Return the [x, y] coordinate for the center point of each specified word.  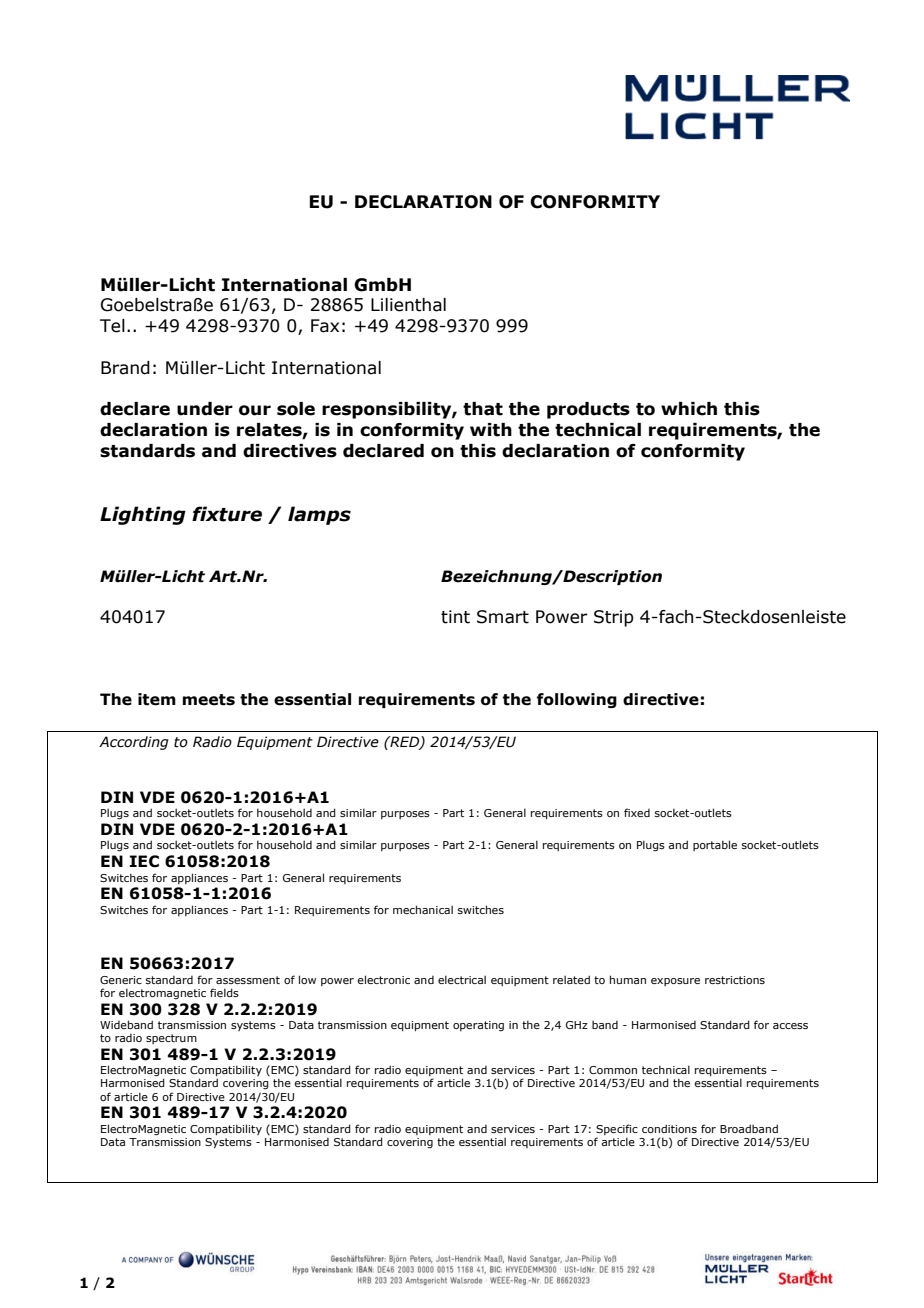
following [577, 700]
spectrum [171, 1039]
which [689, 409]
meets [209, 700]
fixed [637, 812]
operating [478, 1026]
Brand [125, 368]
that [483, 409]
